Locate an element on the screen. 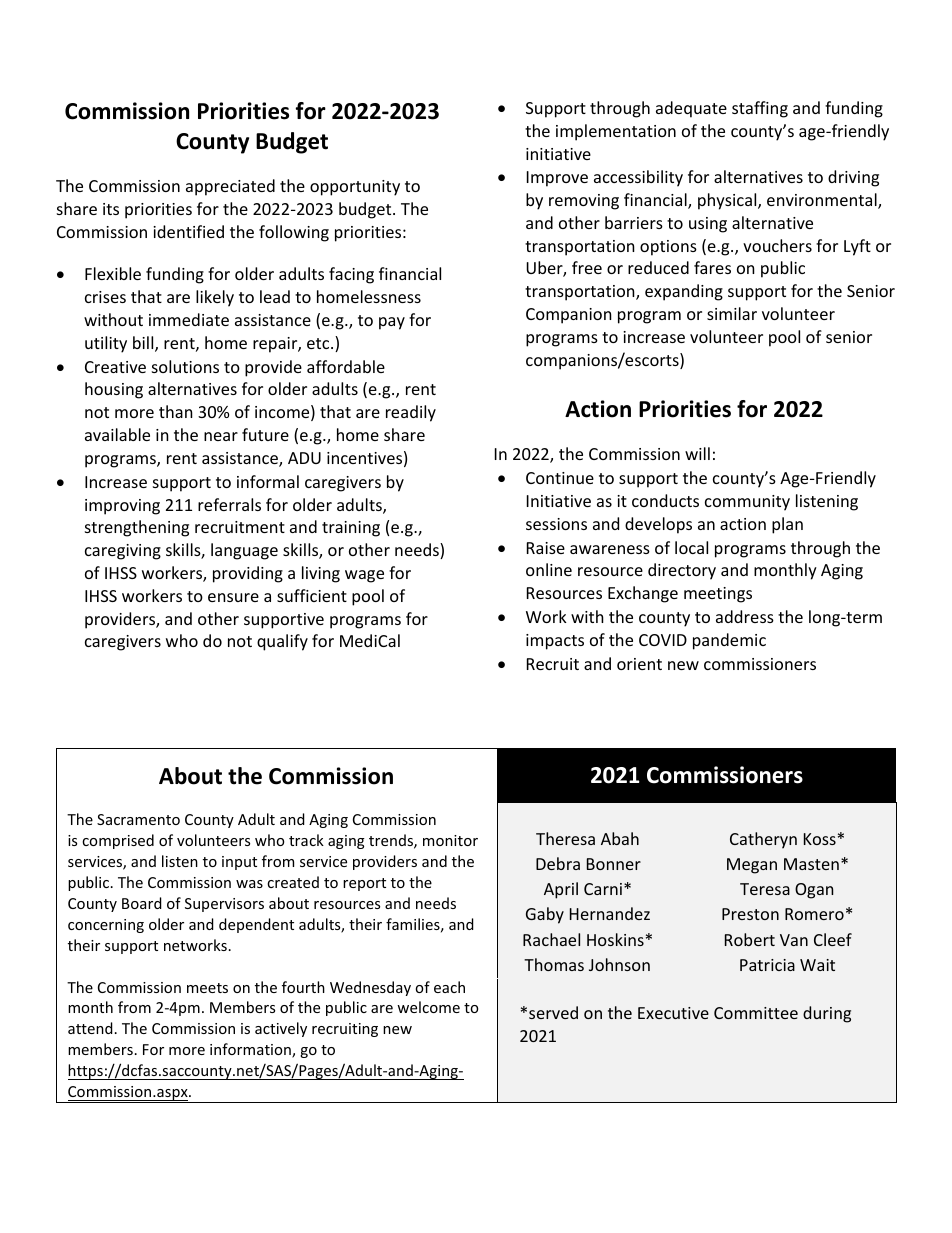  welcome is located at coordinates (428, 1007).
